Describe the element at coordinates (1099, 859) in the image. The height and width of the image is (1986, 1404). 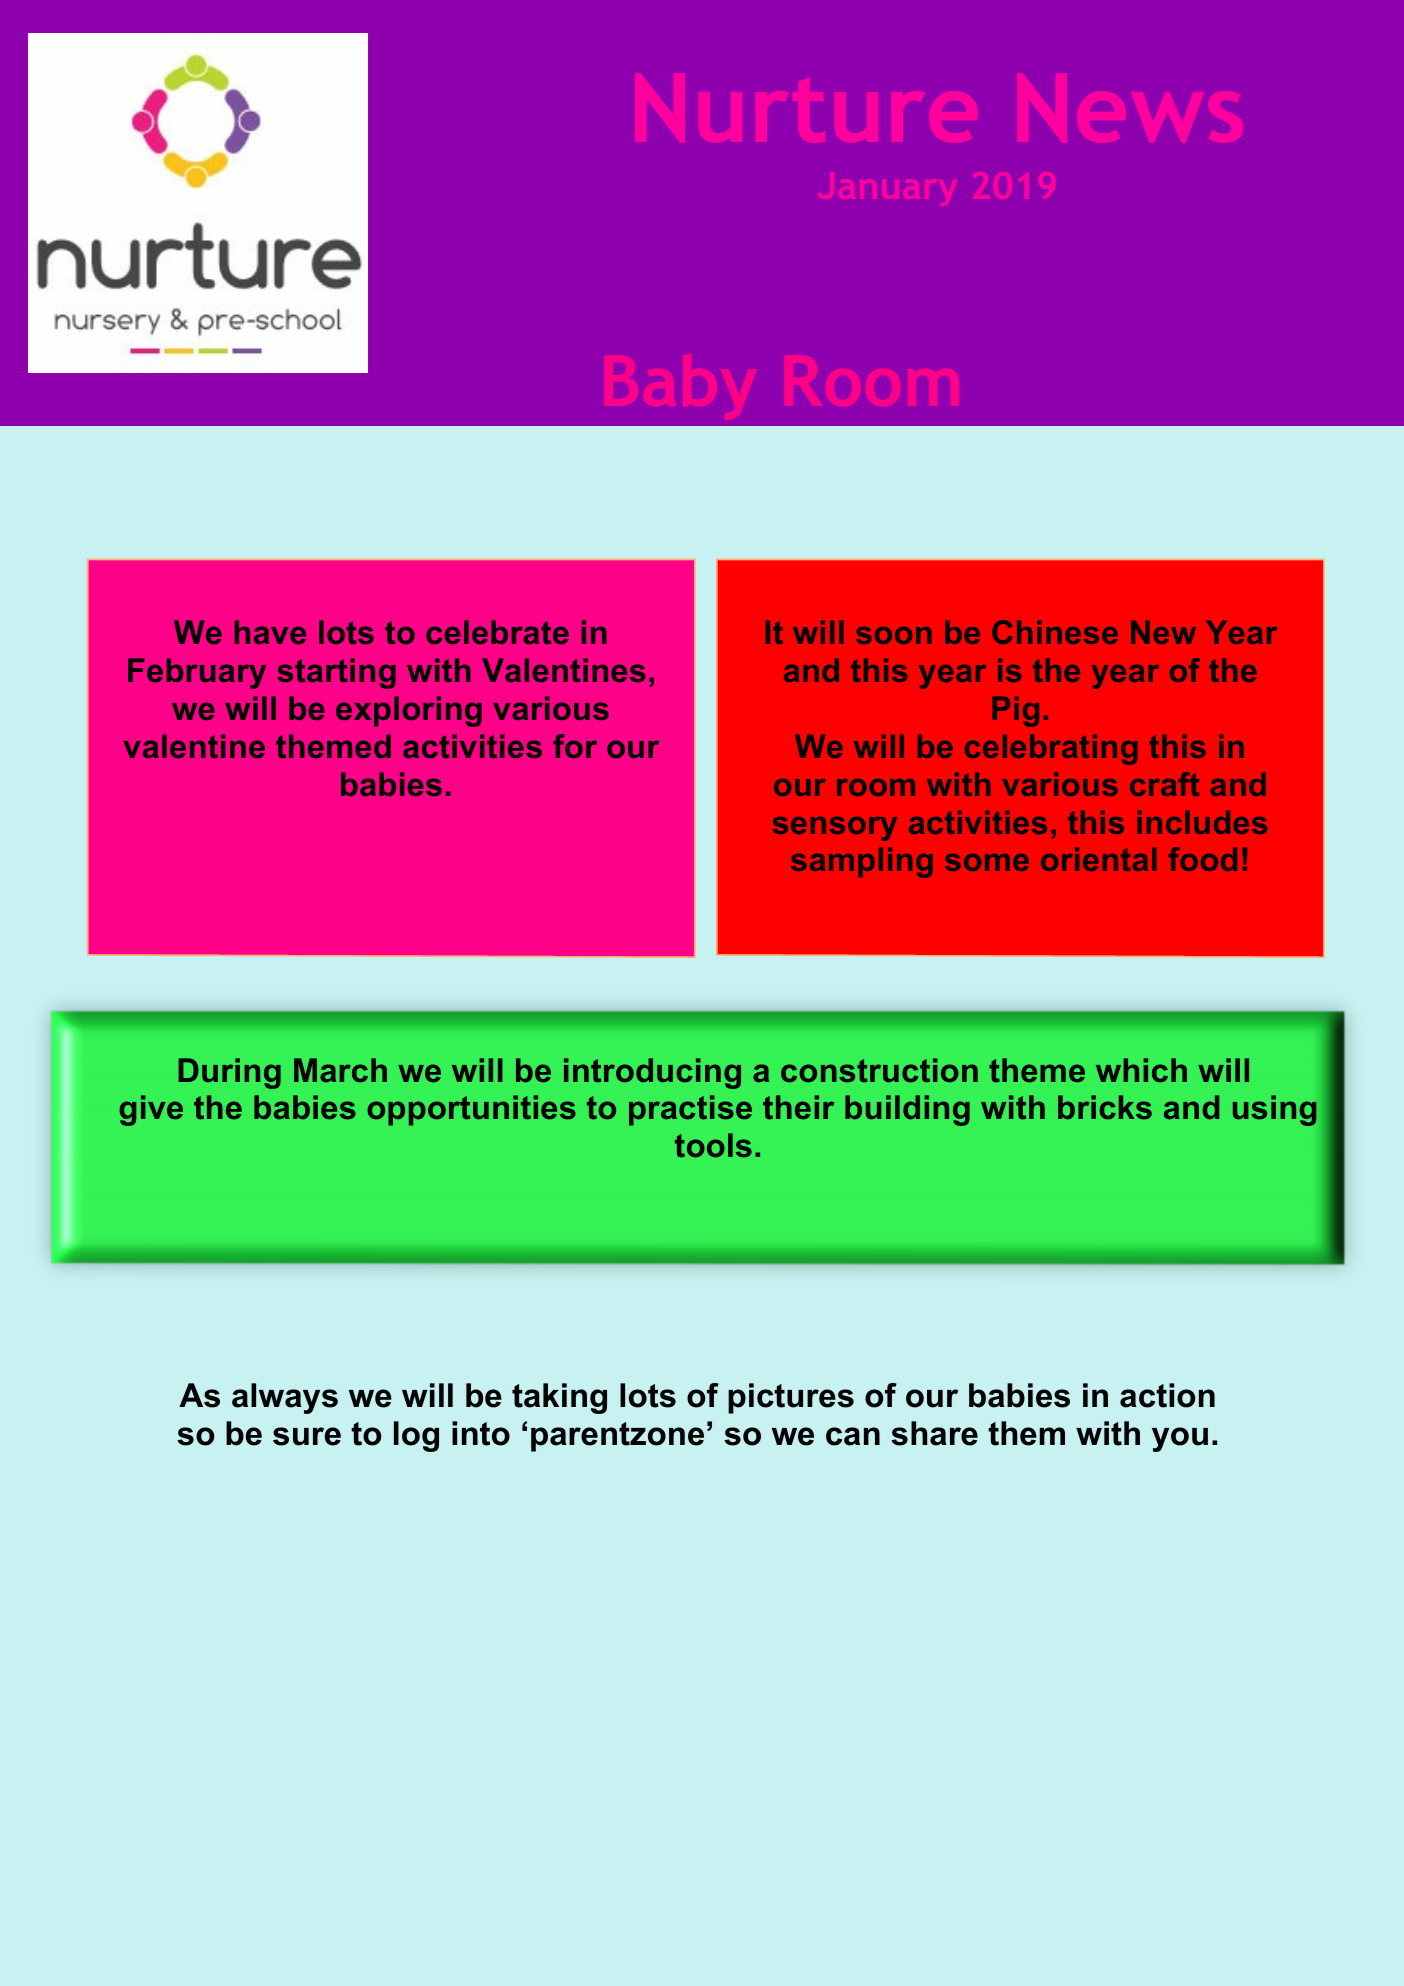
I see `oriental` at that location.
